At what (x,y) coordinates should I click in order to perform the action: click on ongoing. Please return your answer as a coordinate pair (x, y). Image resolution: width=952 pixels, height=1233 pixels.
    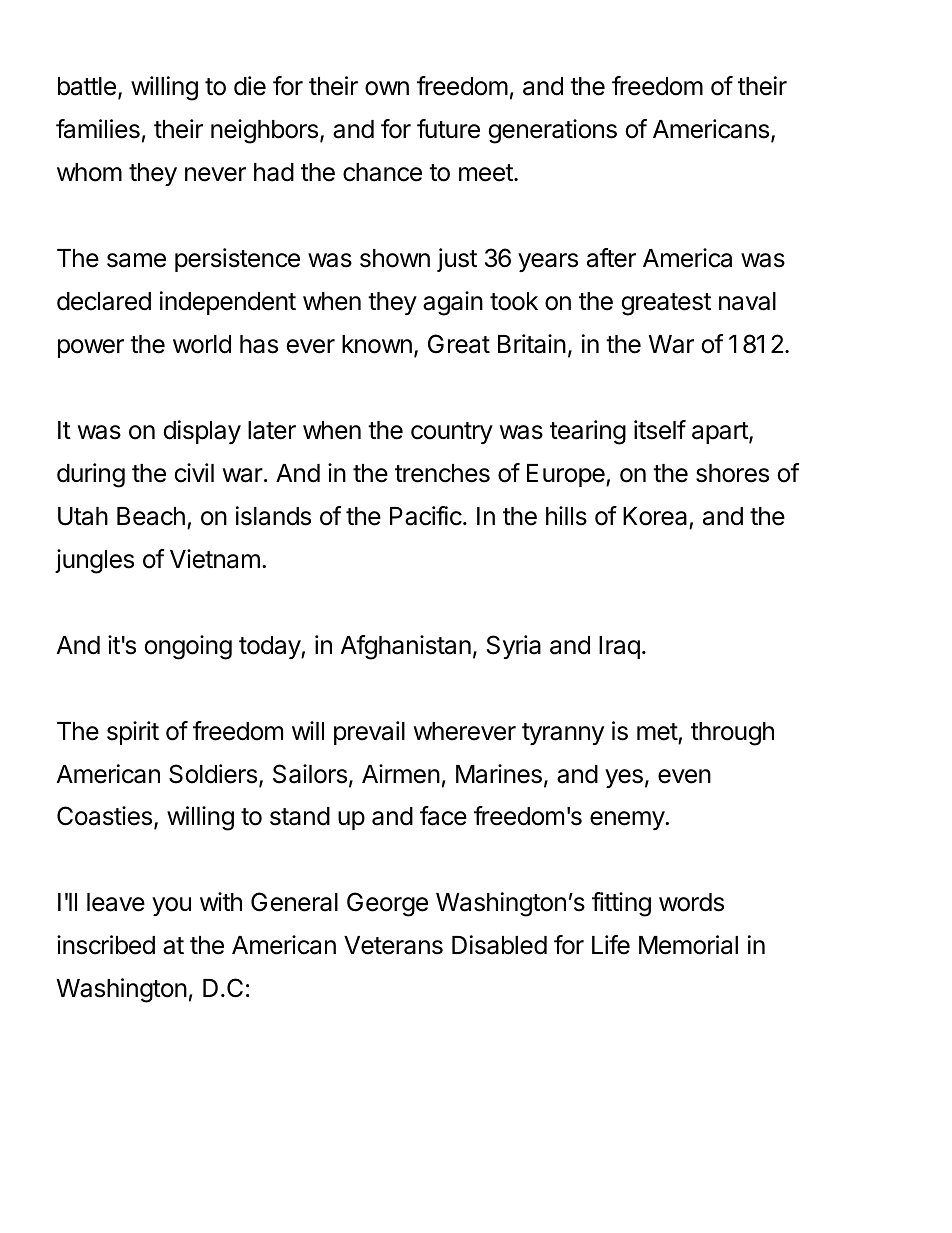
    Looking at the image, I should click on (188, 647).
